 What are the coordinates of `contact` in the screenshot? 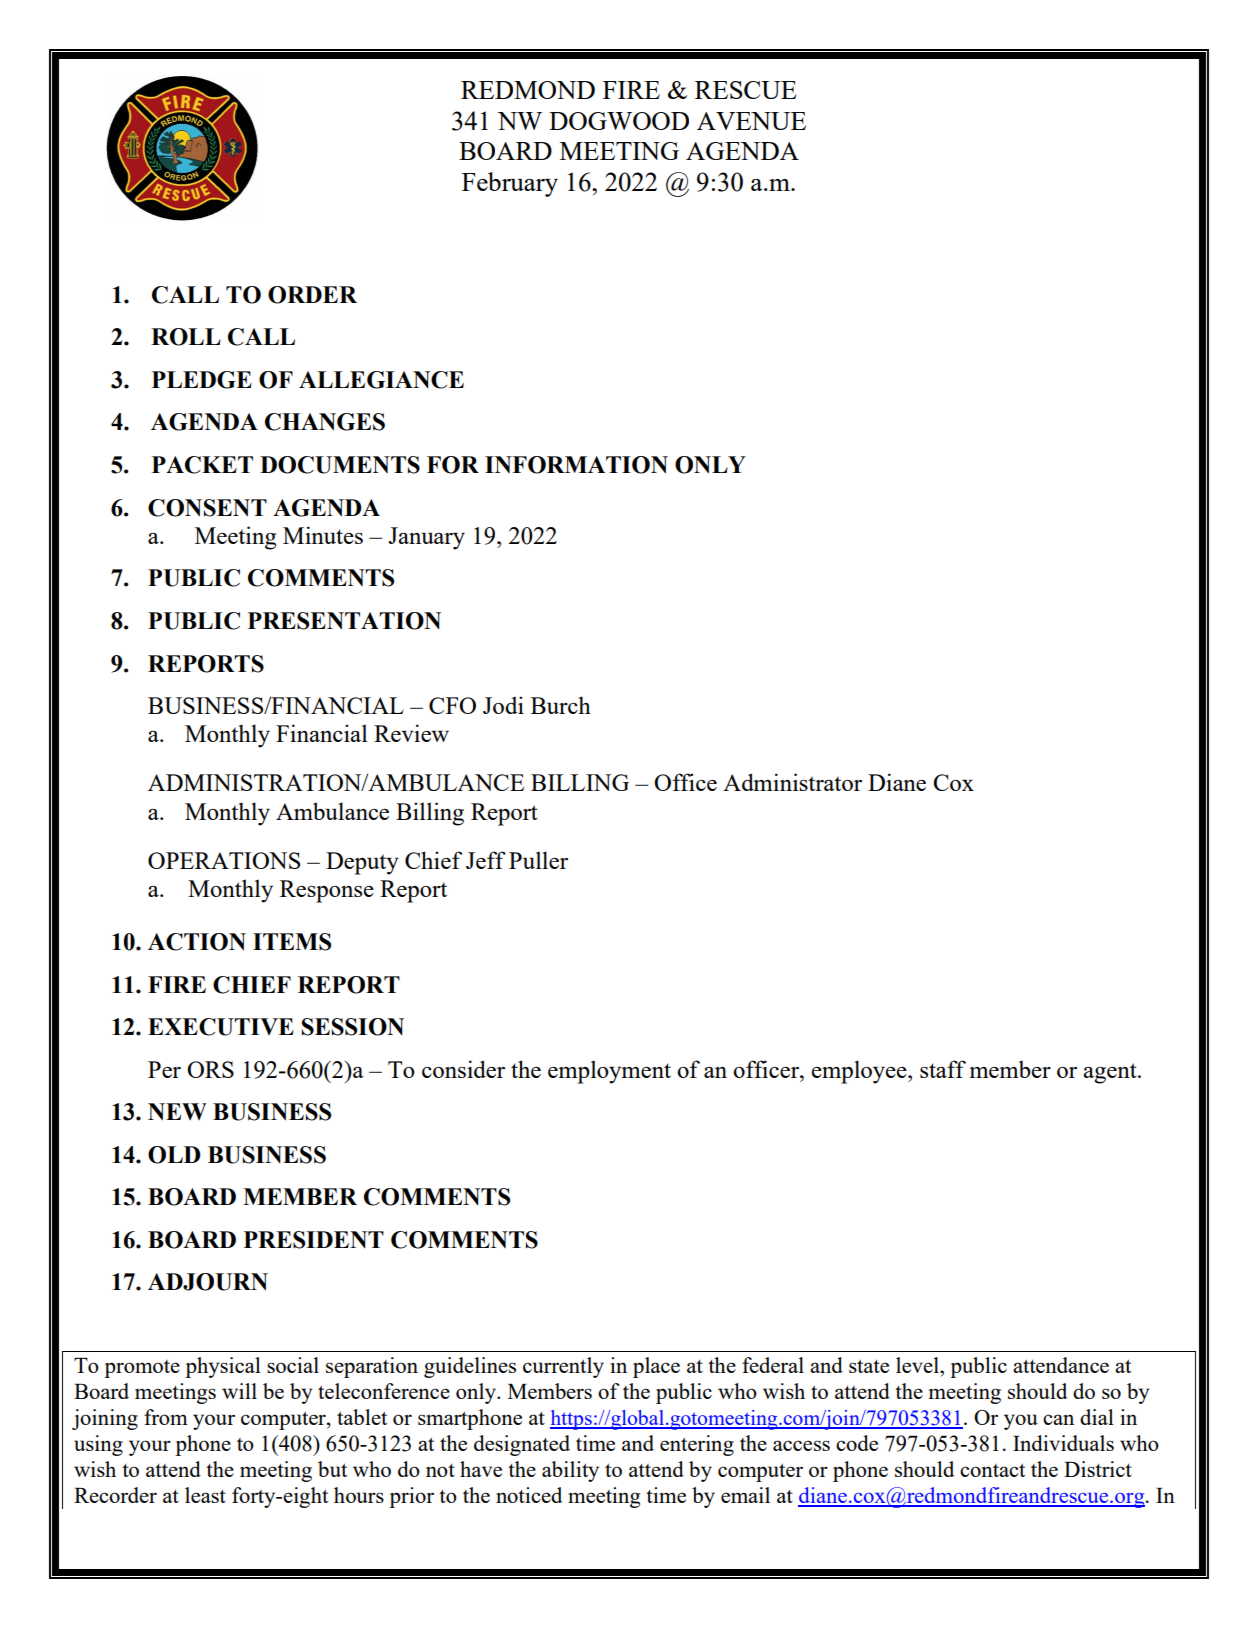 It's located at (992, 1470).
